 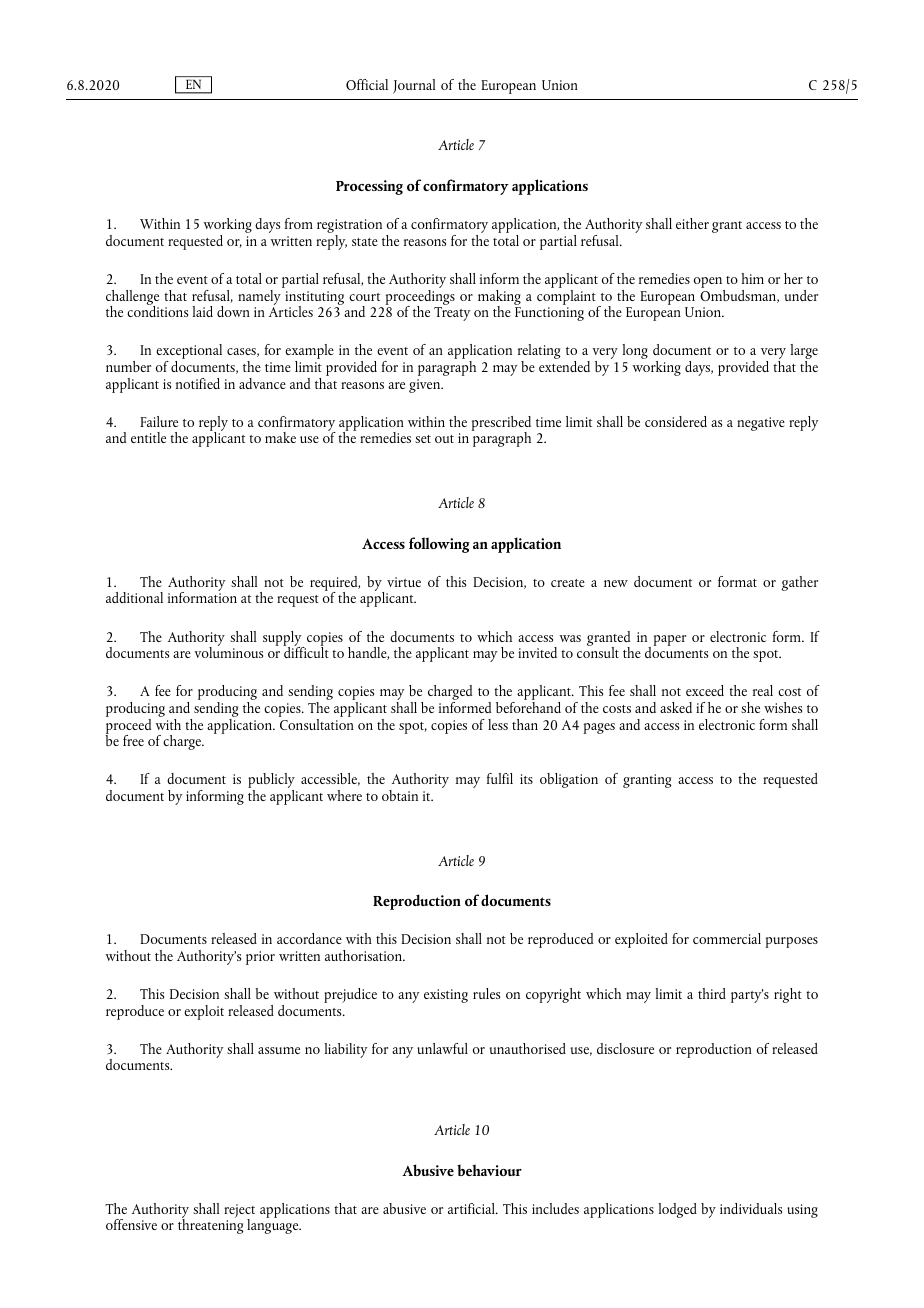 What do you see at coordinates (486, 993) in the image?
I see `rules` at bounding box center [486, 993].
